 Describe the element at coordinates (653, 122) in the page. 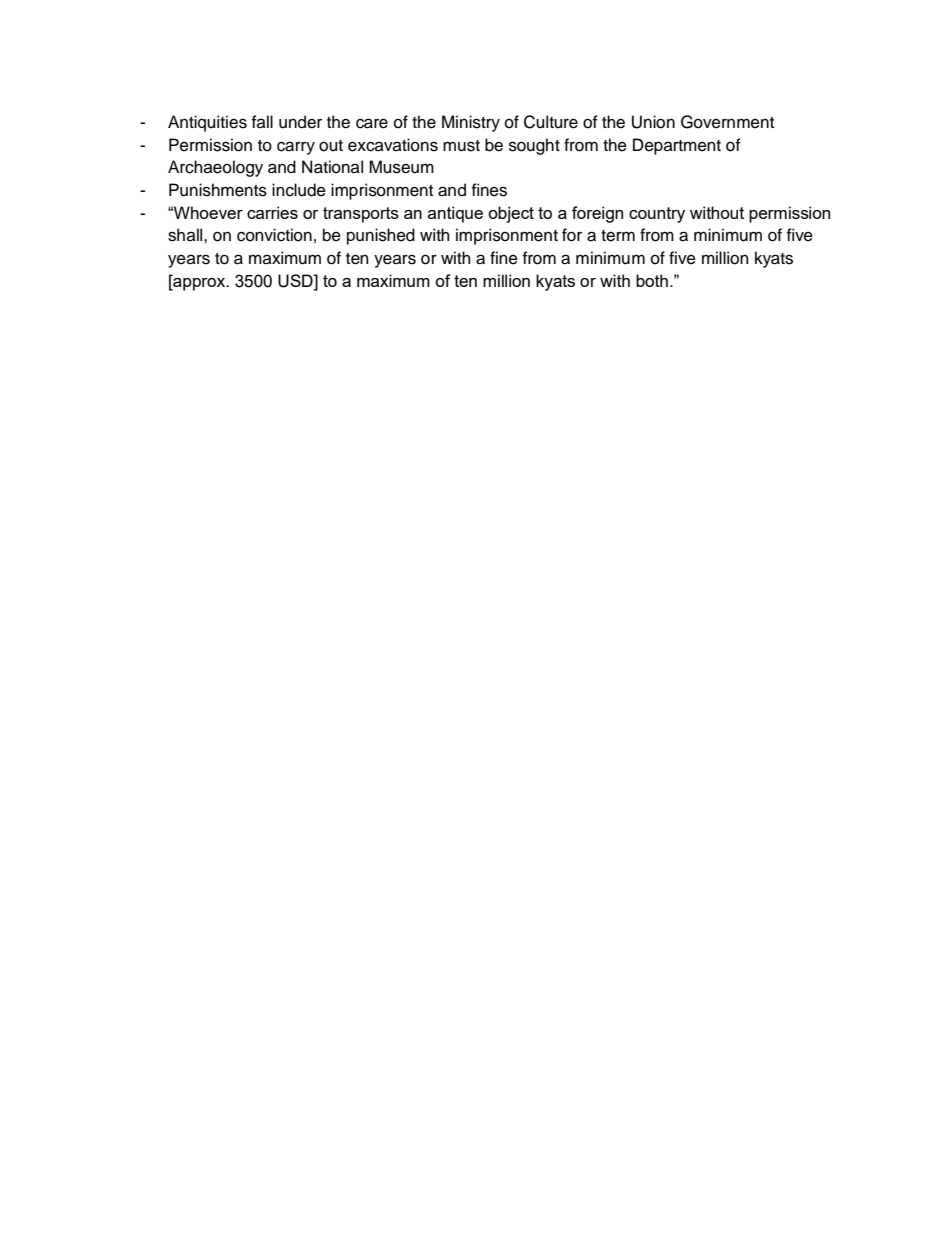

I see `Union` at that location.
